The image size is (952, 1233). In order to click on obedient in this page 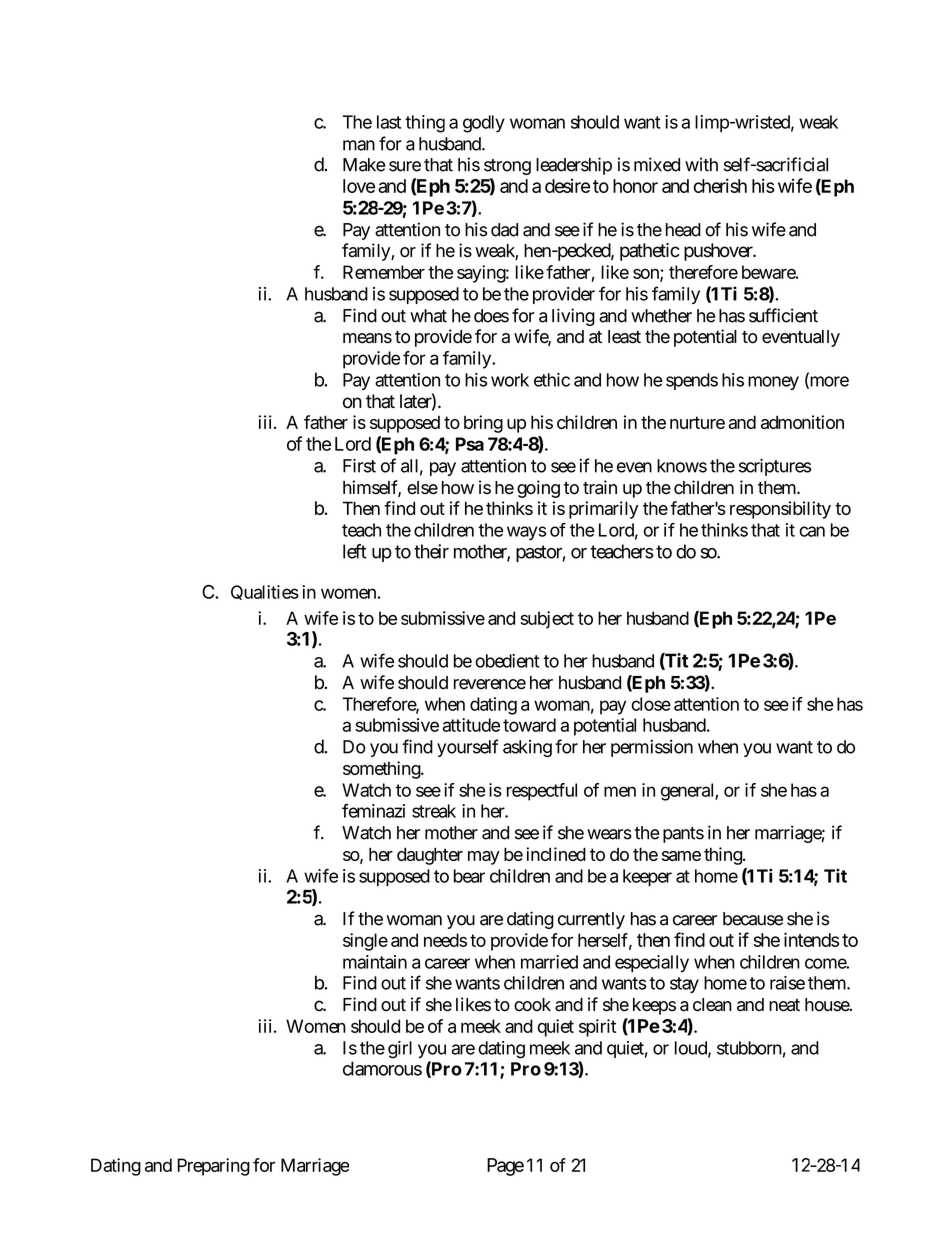, I will do `click(507, 661)`.
